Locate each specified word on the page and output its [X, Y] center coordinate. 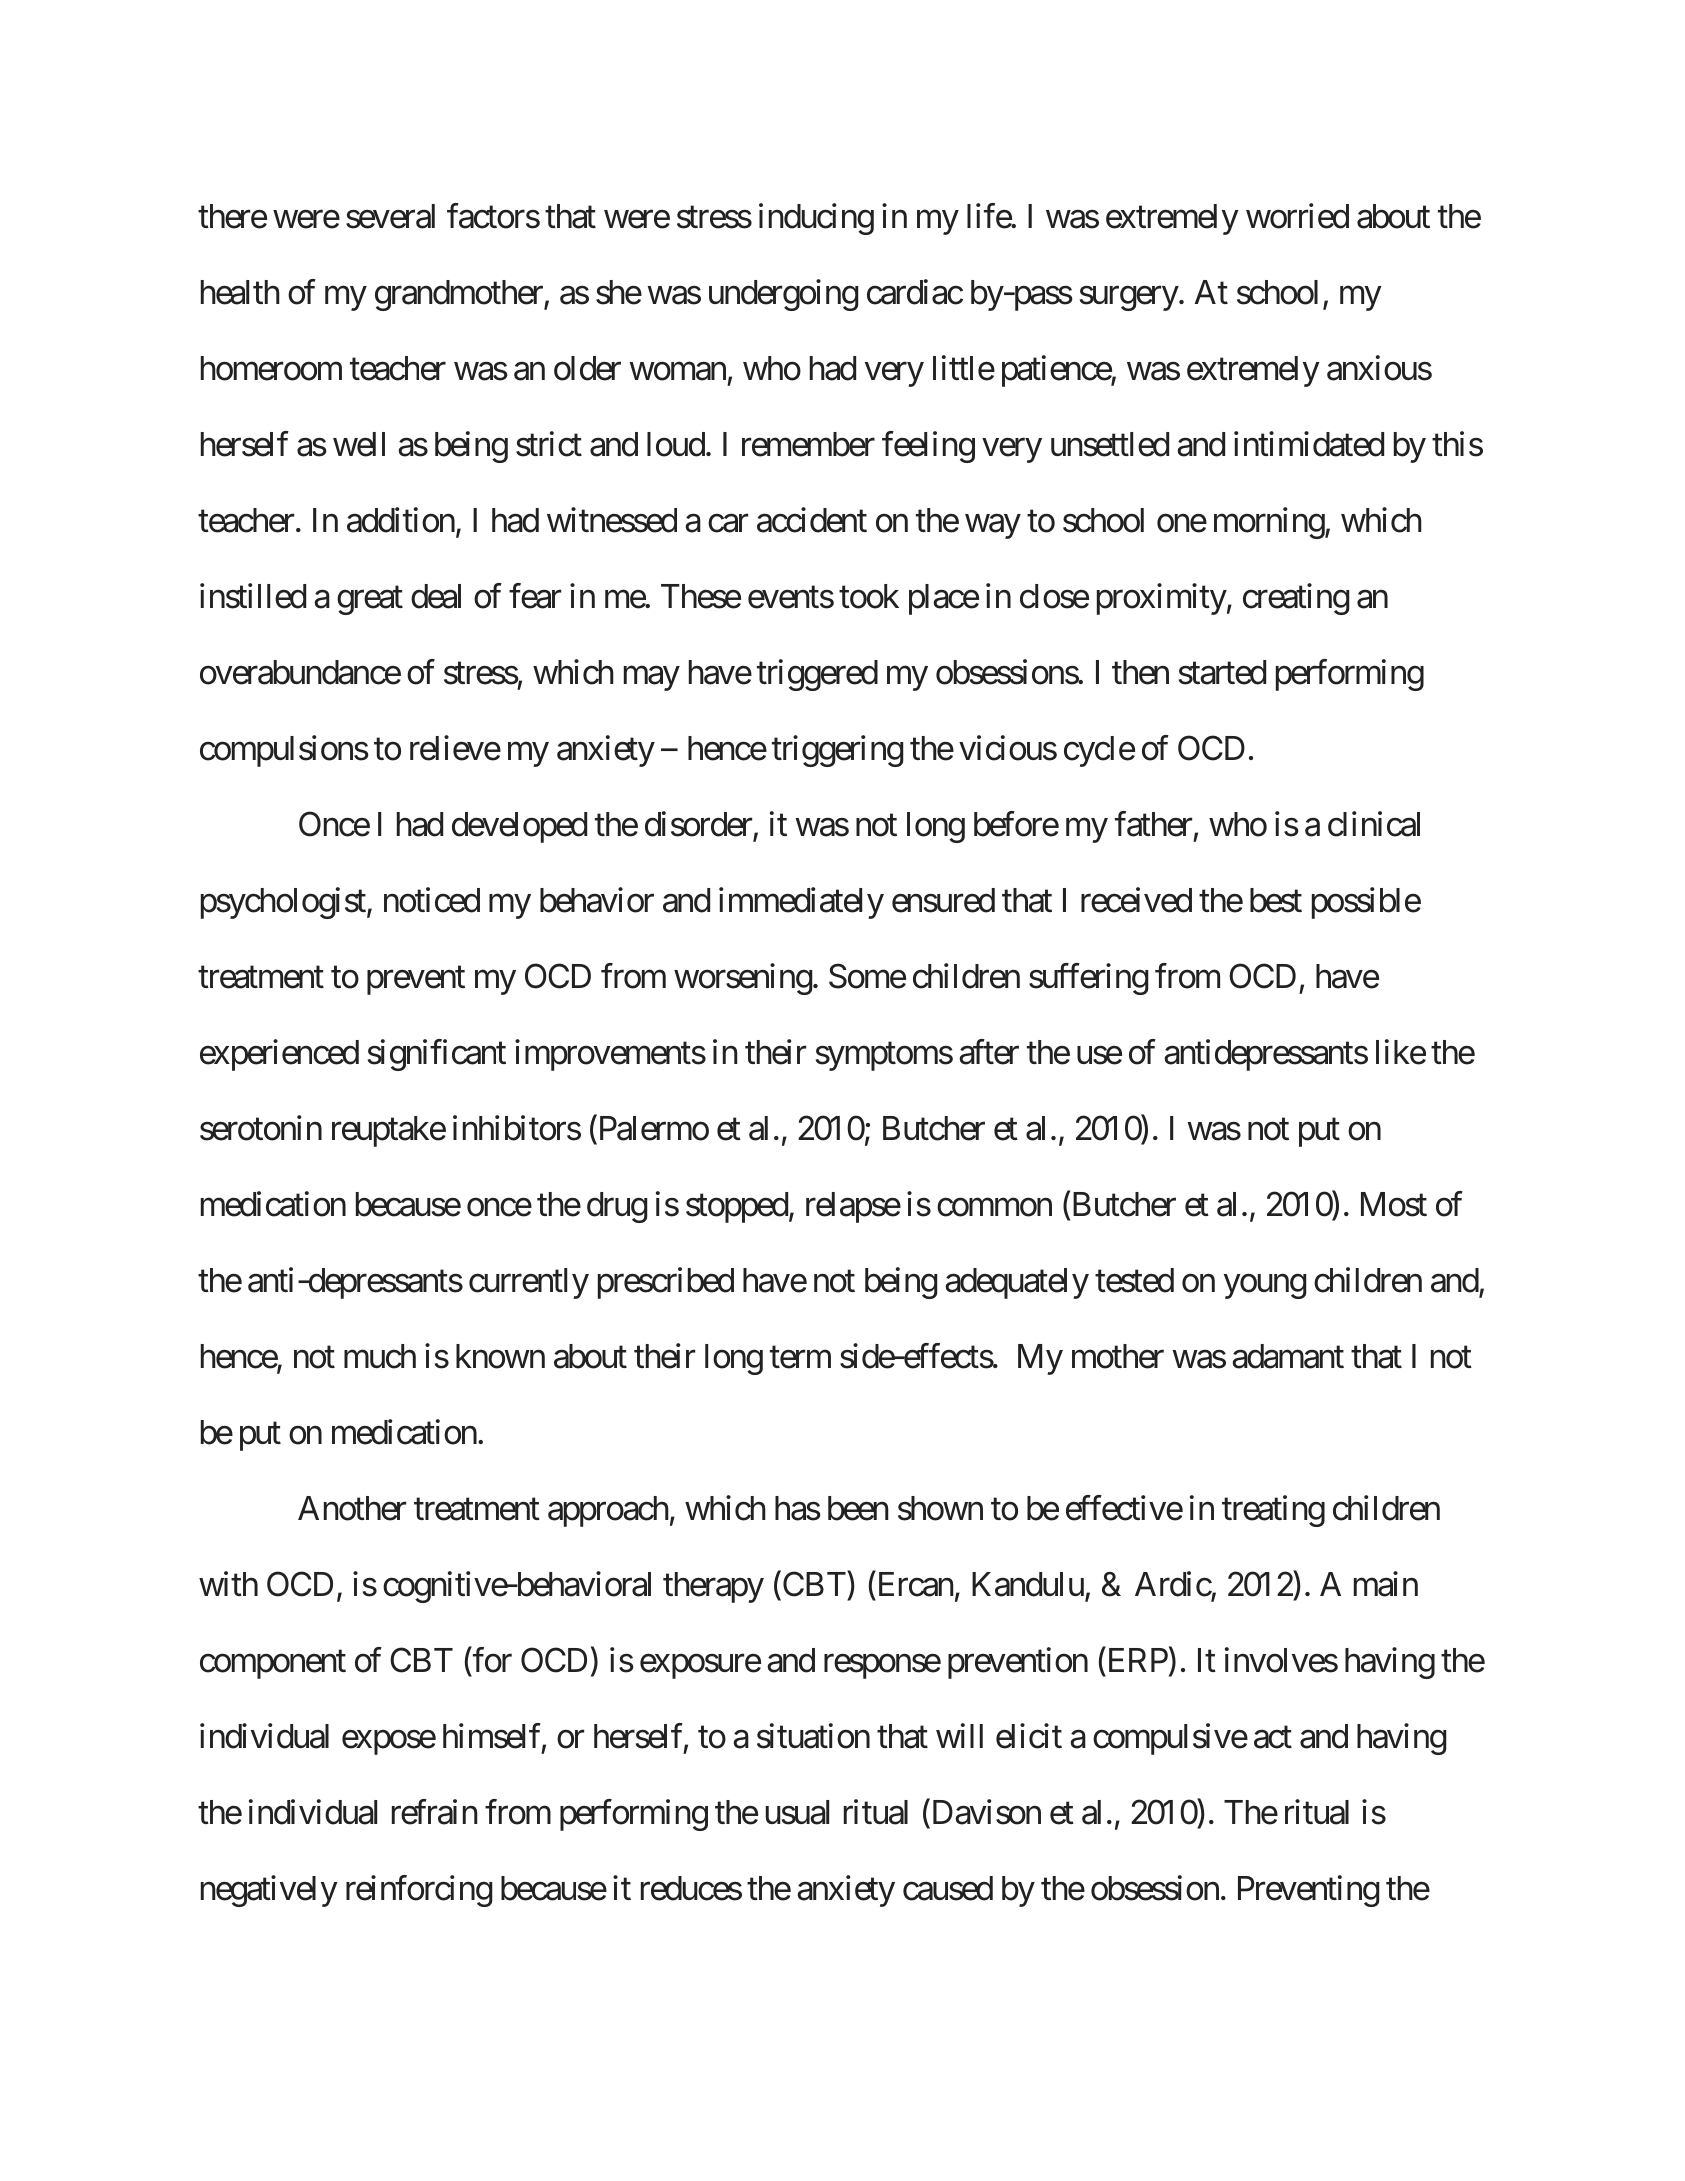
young [1265, 1286]
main [1386, 1584]
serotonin [261, 1128]
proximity [1162, 599]
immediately [801, 903]
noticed [432, 900]
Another [352, 1508]
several [390, 216]
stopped [737, 1207]
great [370, 600]
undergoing [783, 295]
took [869, 596]
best [1276, 900]
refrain [434, 1812]
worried [1297, 216]
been [858, 1508]
